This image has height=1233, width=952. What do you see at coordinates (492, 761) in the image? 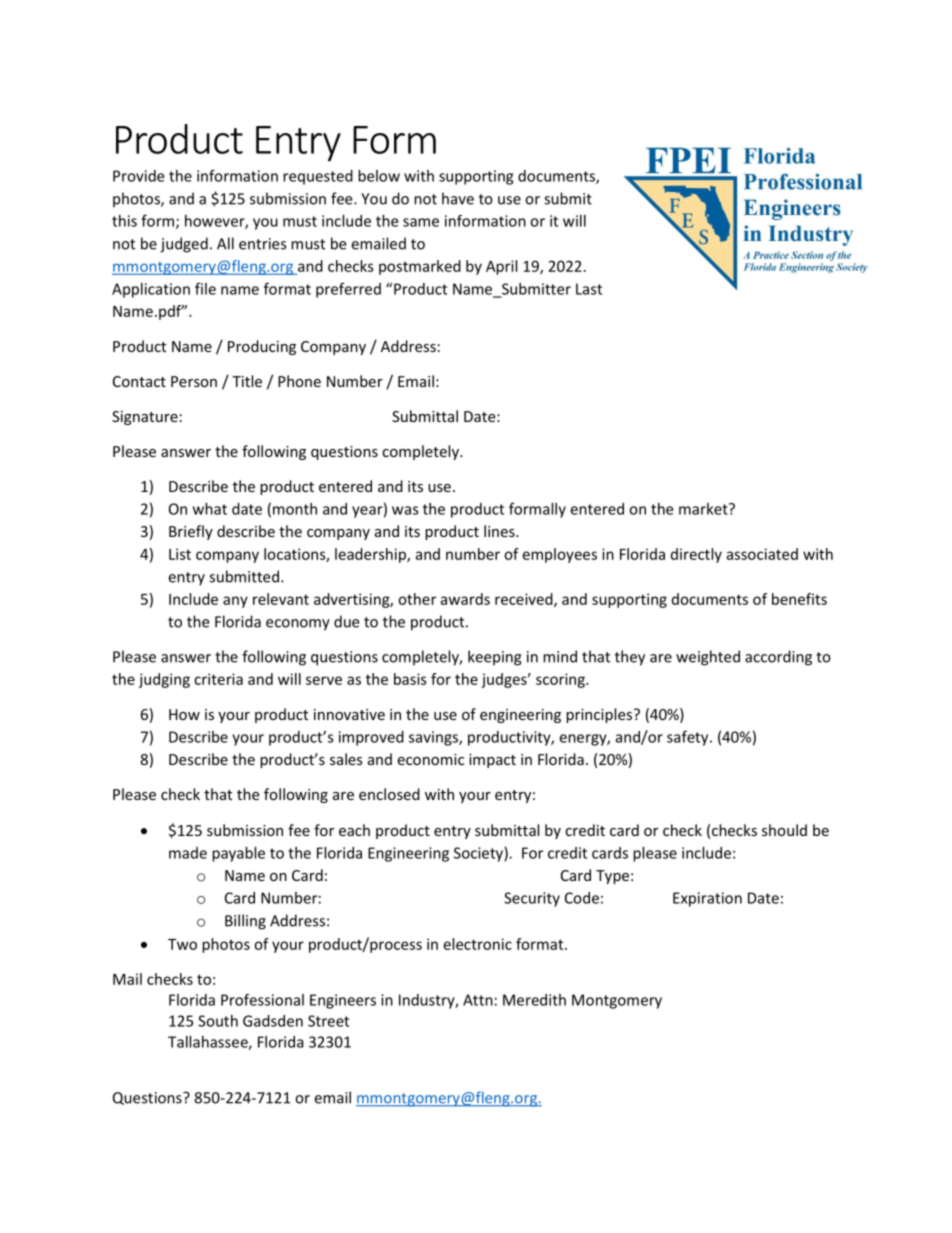
I see `impact` at bounding box center [492, 761].
